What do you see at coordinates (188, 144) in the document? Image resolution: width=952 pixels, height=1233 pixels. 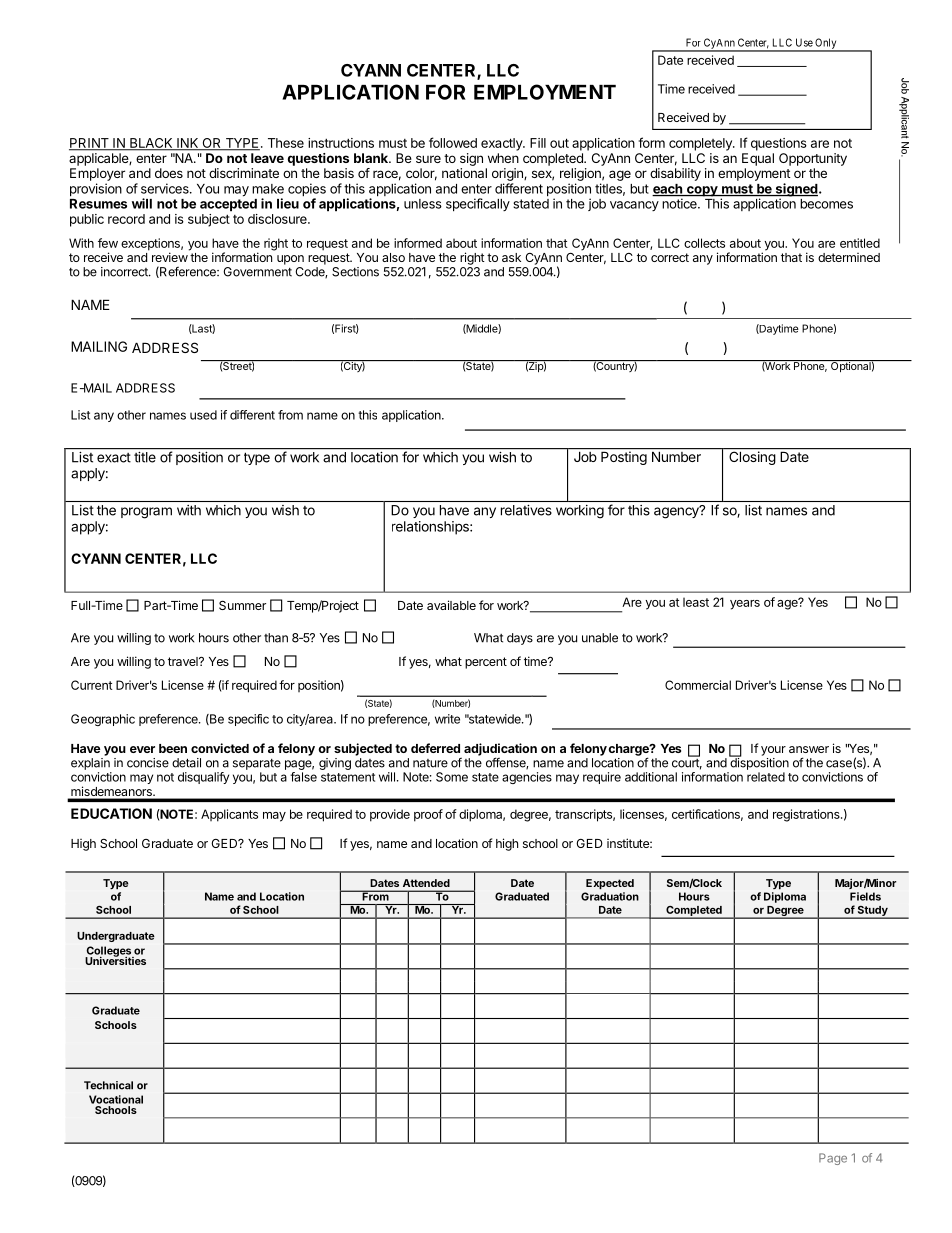 I see `INK` at bounding box center [188, 144].
